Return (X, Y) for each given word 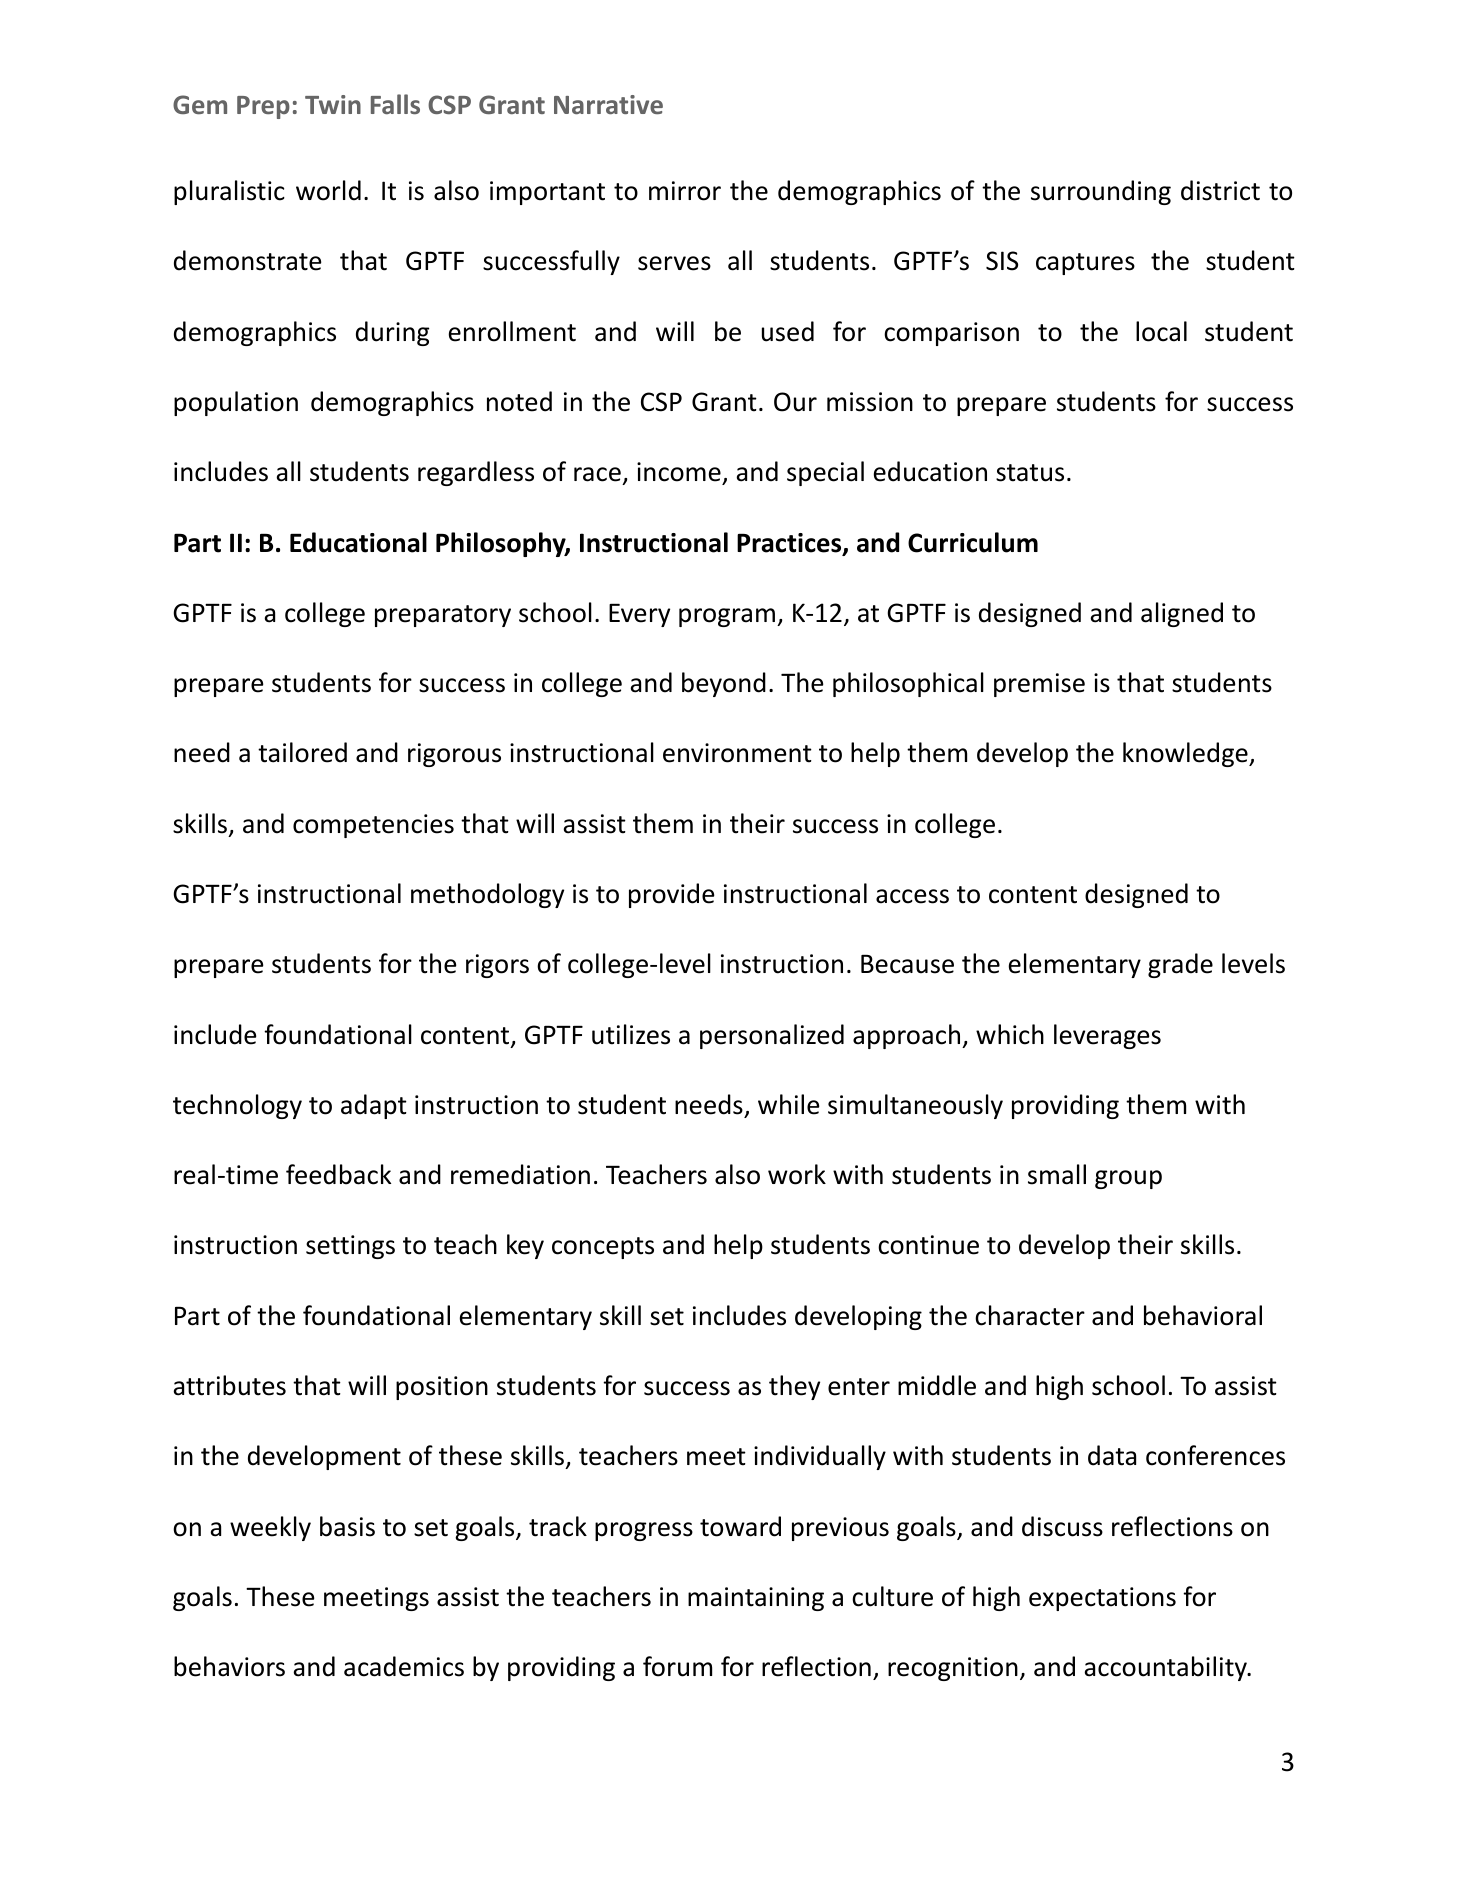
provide (672, 895)
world (328, 190)
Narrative (608, 104)
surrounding (1101, 192)
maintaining (756, 1599)
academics (404, 1666)
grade (1180, 965)
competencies (373, 826)
